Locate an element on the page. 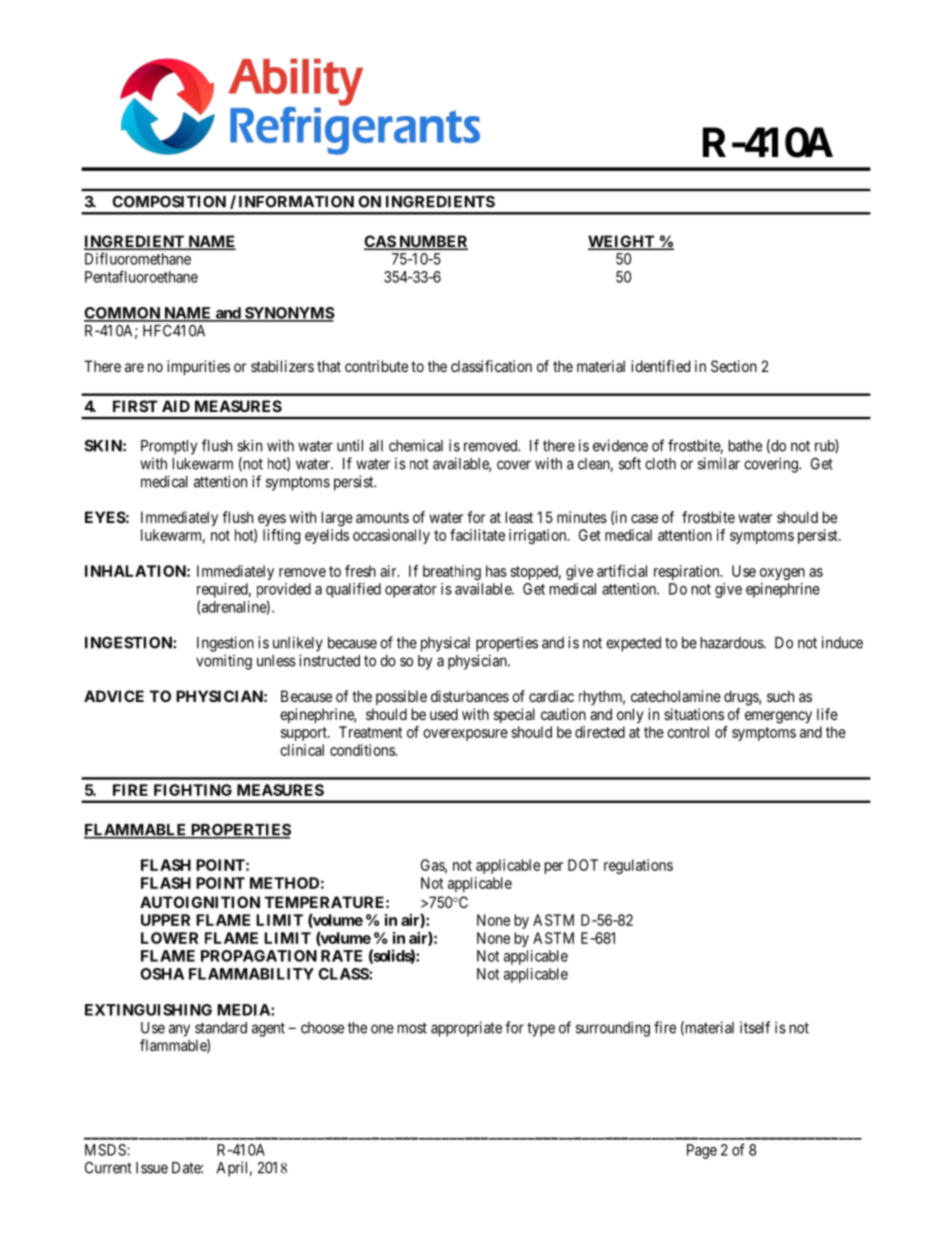  facilitate is located at coordinates (477, 535).
